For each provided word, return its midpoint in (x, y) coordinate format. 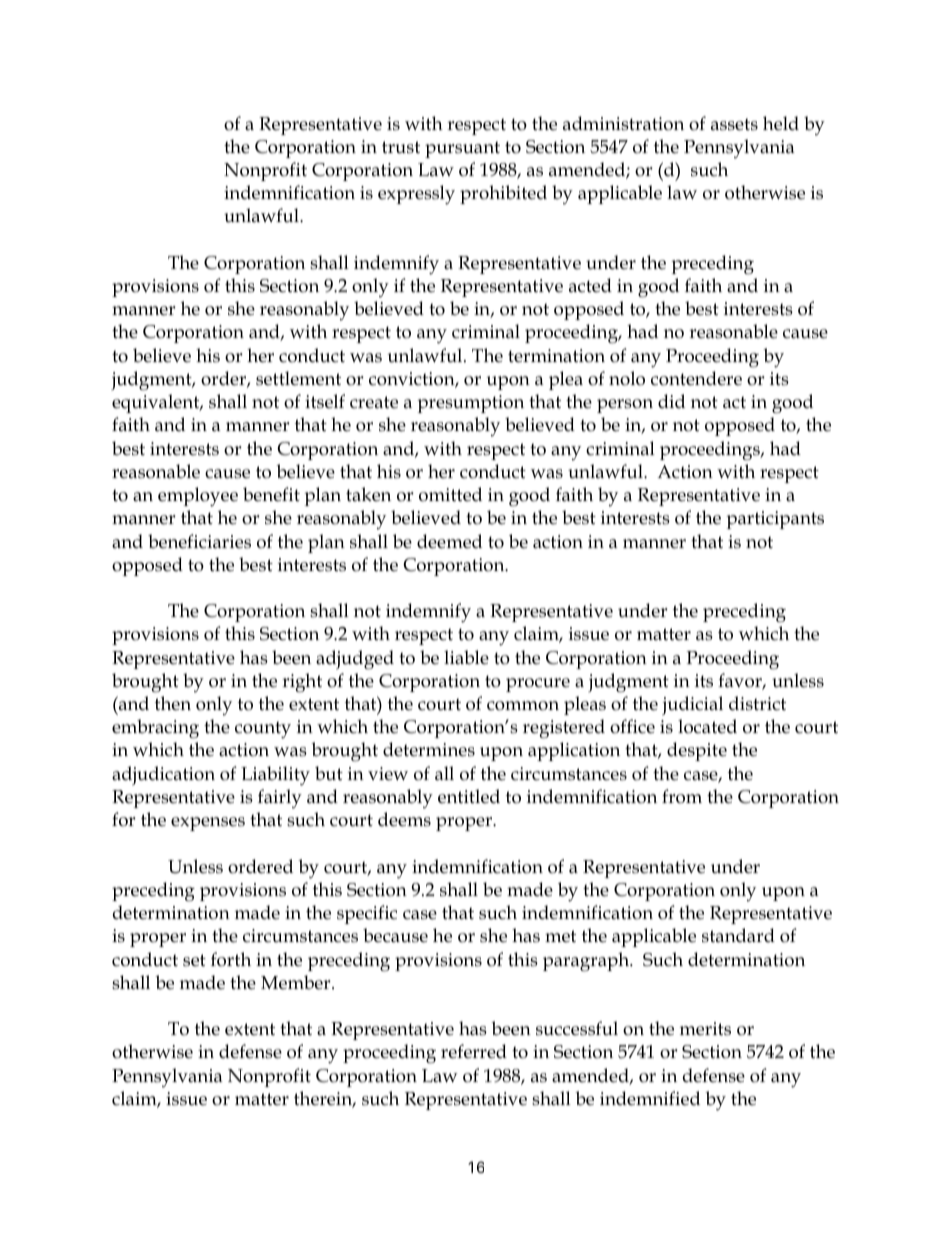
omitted (450, 494)
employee (198, 497)
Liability (275, 776)
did (671, 401)
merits (705, 1029)
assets (734, 124)
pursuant (462, 149)
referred (474, 1051)
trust (401, 147)
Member (297, 982)
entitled (469, 796)
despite (697, 751)
